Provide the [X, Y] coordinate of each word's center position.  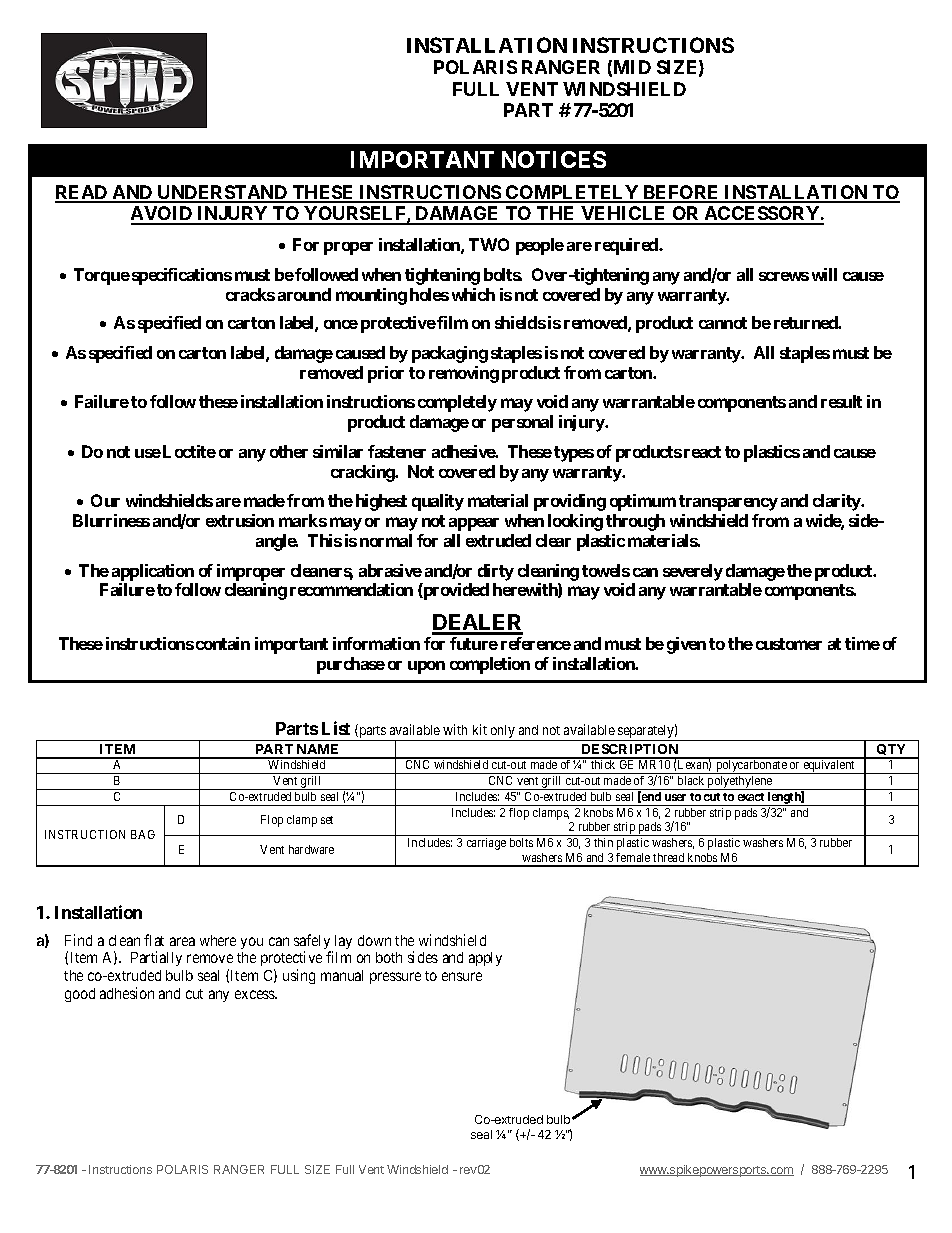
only [502, 733]
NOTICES [554, 159]
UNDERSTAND [223, 193]
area [182, 941]
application [153, 572]
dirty [496, 572]
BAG [143, 834]
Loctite [189, 451]
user [675, 797]
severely [693, 572]
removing [464, 374]
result [841, 401]
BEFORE [681, 193]
